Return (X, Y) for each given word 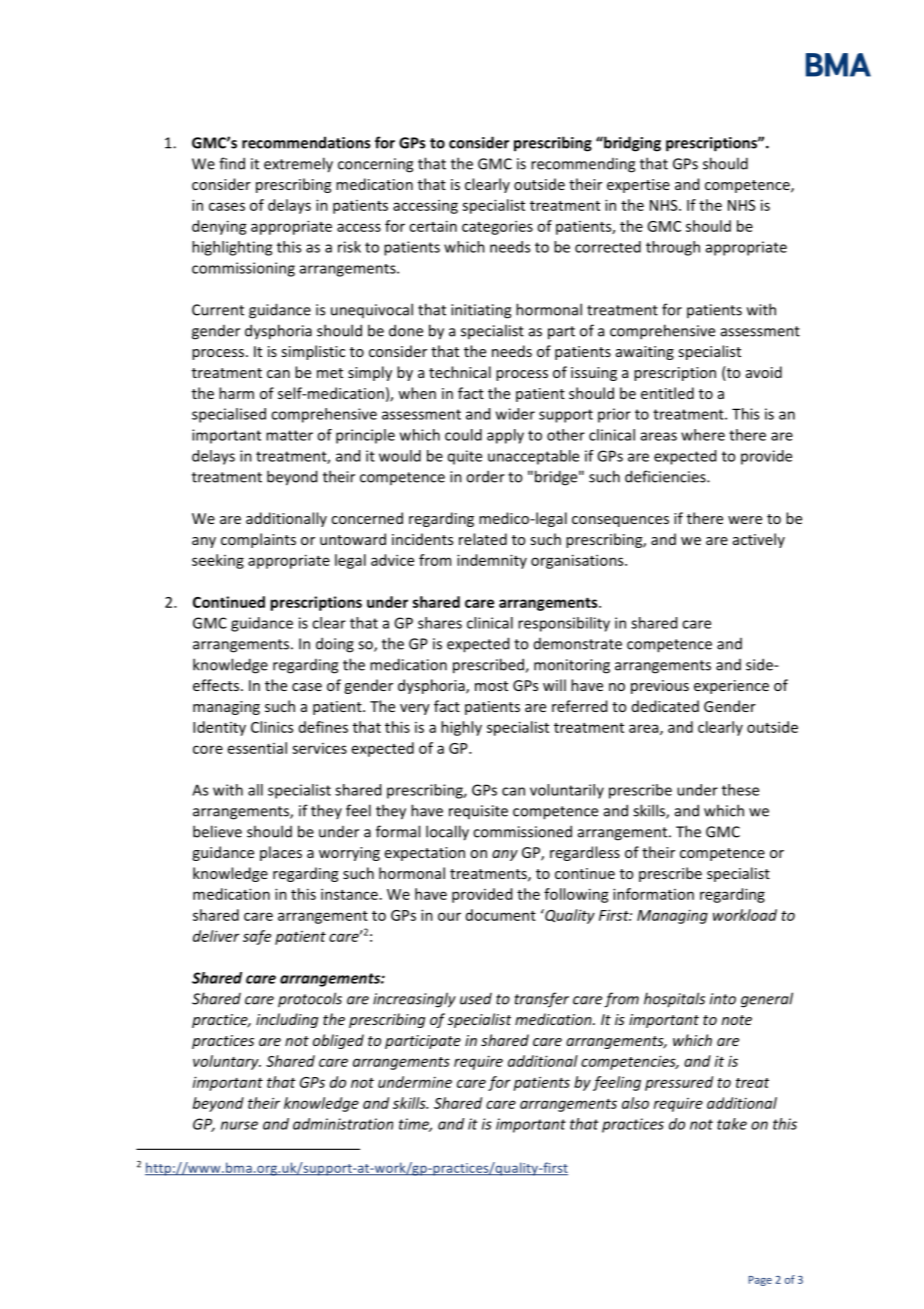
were (745, 520)
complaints (258, 540)
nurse (239, 1125)
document (501, 915)
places (281, 853)
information (653, 894)
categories (497, 227)
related (483, 539)
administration (343, 1124)
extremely (298, 165)
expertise (638, 186)
